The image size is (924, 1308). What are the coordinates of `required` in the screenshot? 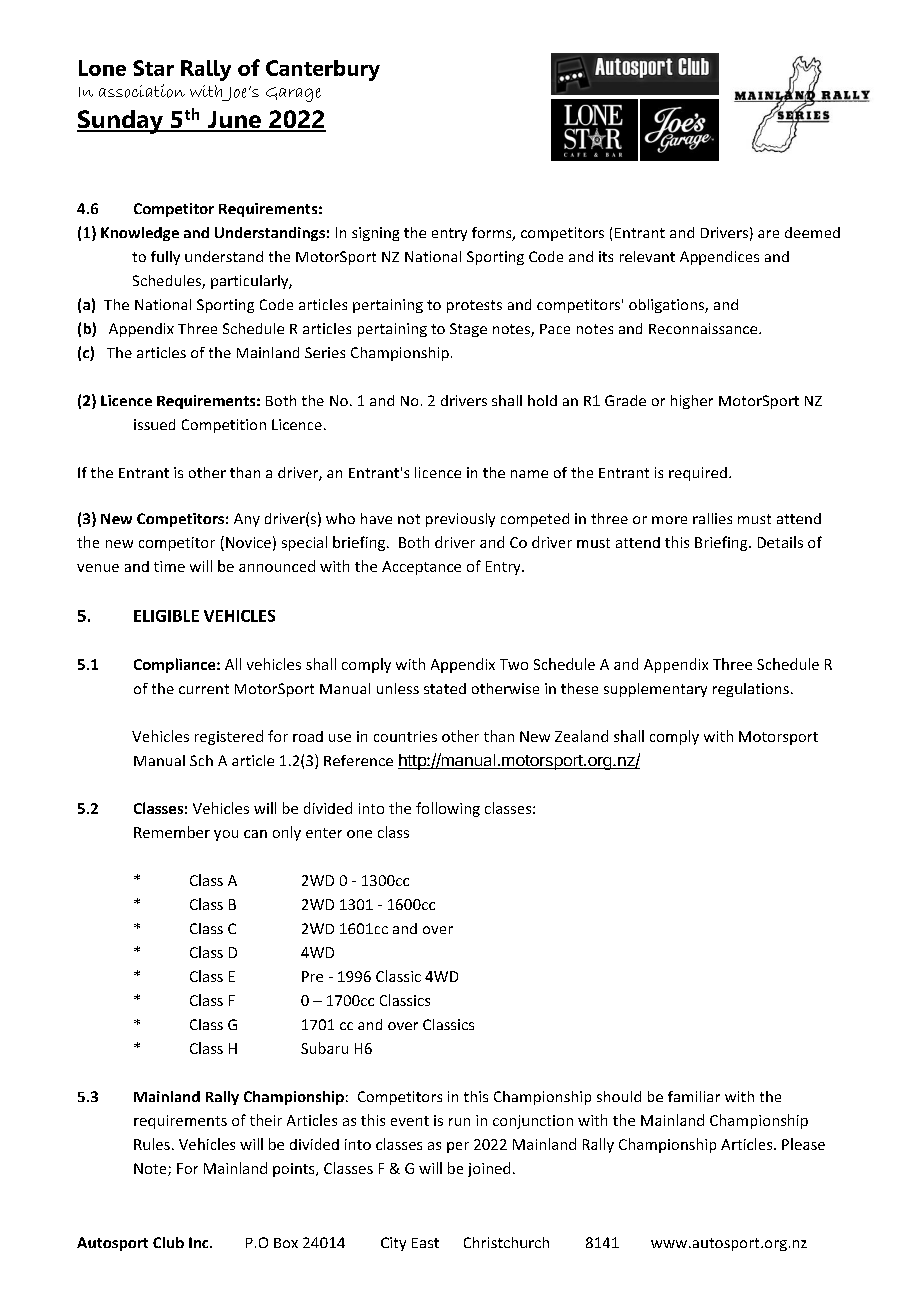 It's located at (698, 474).
